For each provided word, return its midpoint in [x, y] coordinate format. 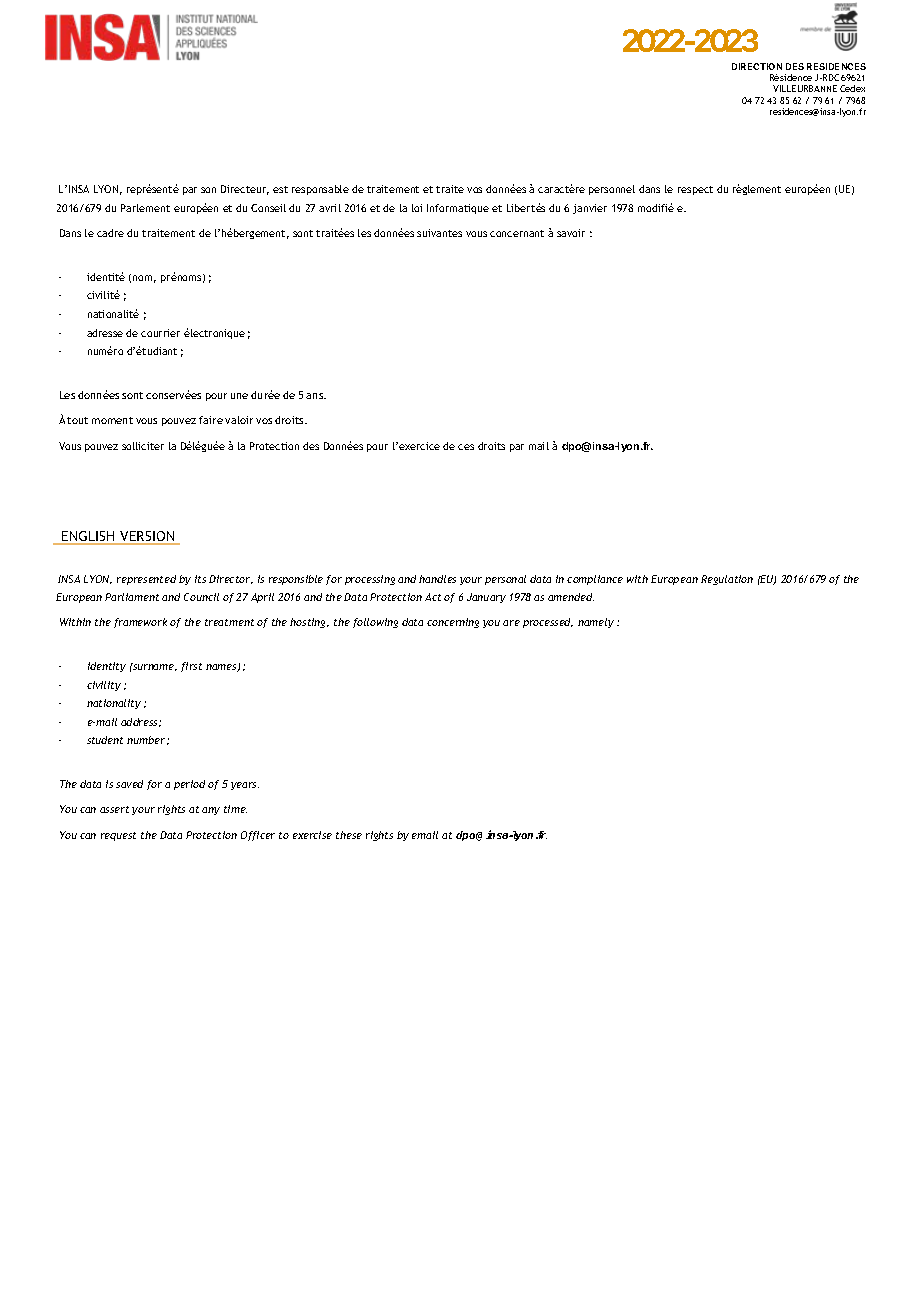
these [349, 835]
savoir [571, 233]
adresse [105, 333]
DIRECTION [757, 66]
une [239, 396]
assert [114, 809]
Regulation [727, 580]
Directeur [245, 190]
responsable [320, 190]
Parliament [132, 597]
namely [596, 623]
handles [437, 579]
